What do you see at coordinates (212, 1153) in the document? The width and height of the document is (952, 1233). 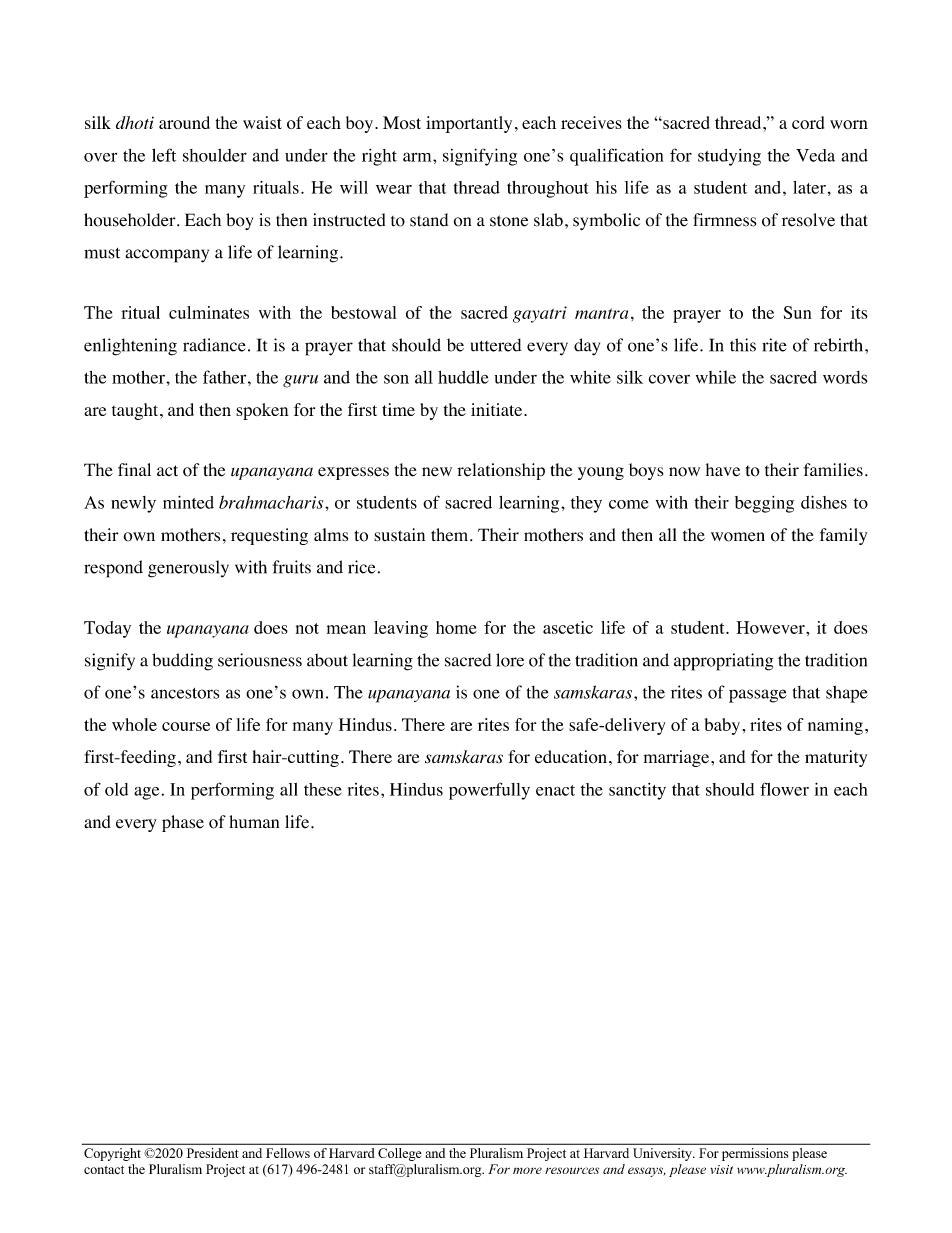 I see `President` at bounding box center [212, 1153].
